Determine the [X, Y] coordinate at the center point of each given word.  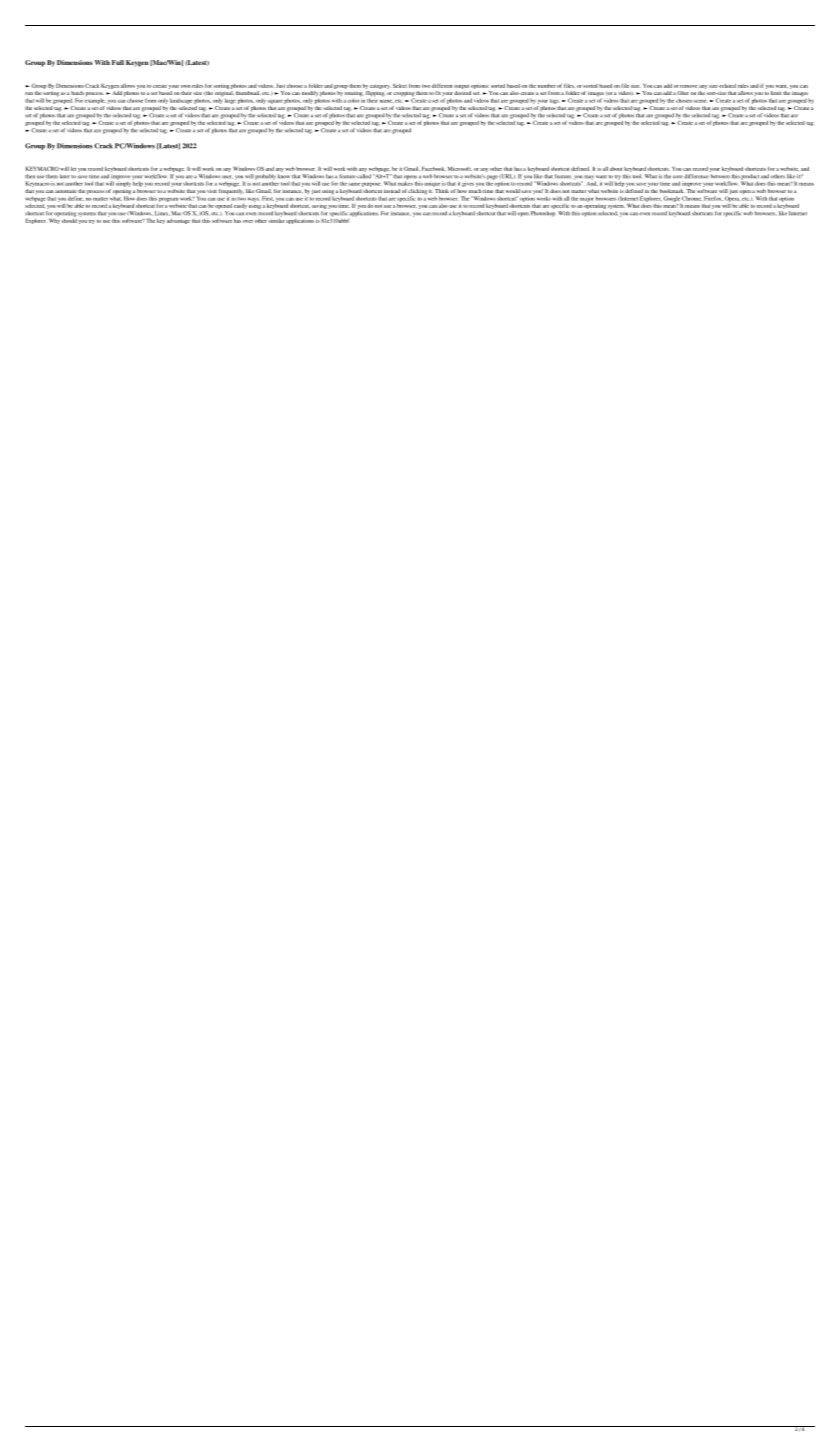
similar [277, 219]
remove [688, 86]
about [616, 169]
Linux [162, 213]
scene [700, 101]
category [380, 86]
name [387, 101]
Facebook [434, 169]
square [275, 102]
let [73, 169]
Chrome [692, 198]
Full [118, 62]
